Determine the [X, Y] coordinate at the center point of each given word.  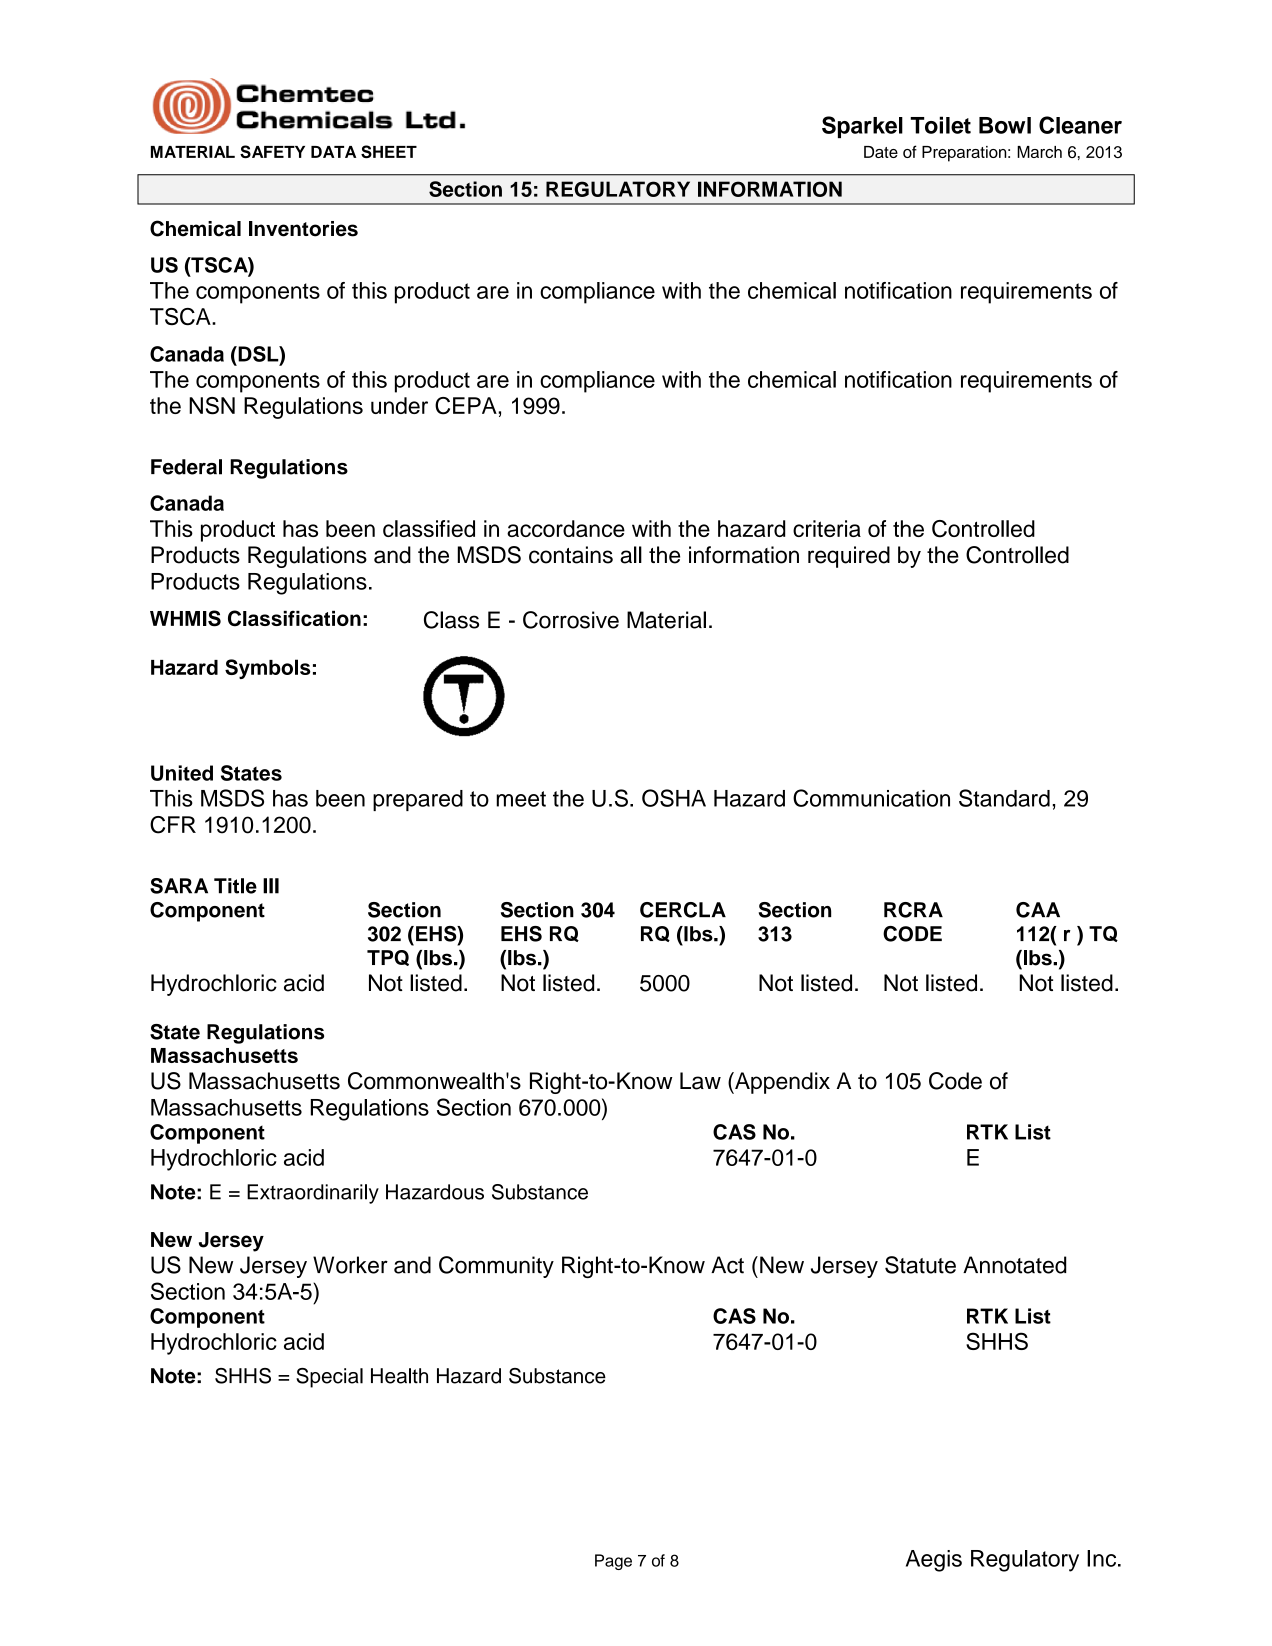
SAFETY [272, 151]
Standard [1004, 798]
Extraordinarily [313, 1194]
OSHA [674, 798]
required [849, 557]
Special [329, 1378]
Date [881, 152]
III [271, 886]
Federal [186, 467]
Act [727, 1265]
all [631, 555]
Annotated [1015, 1265]
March [1039, 152]
